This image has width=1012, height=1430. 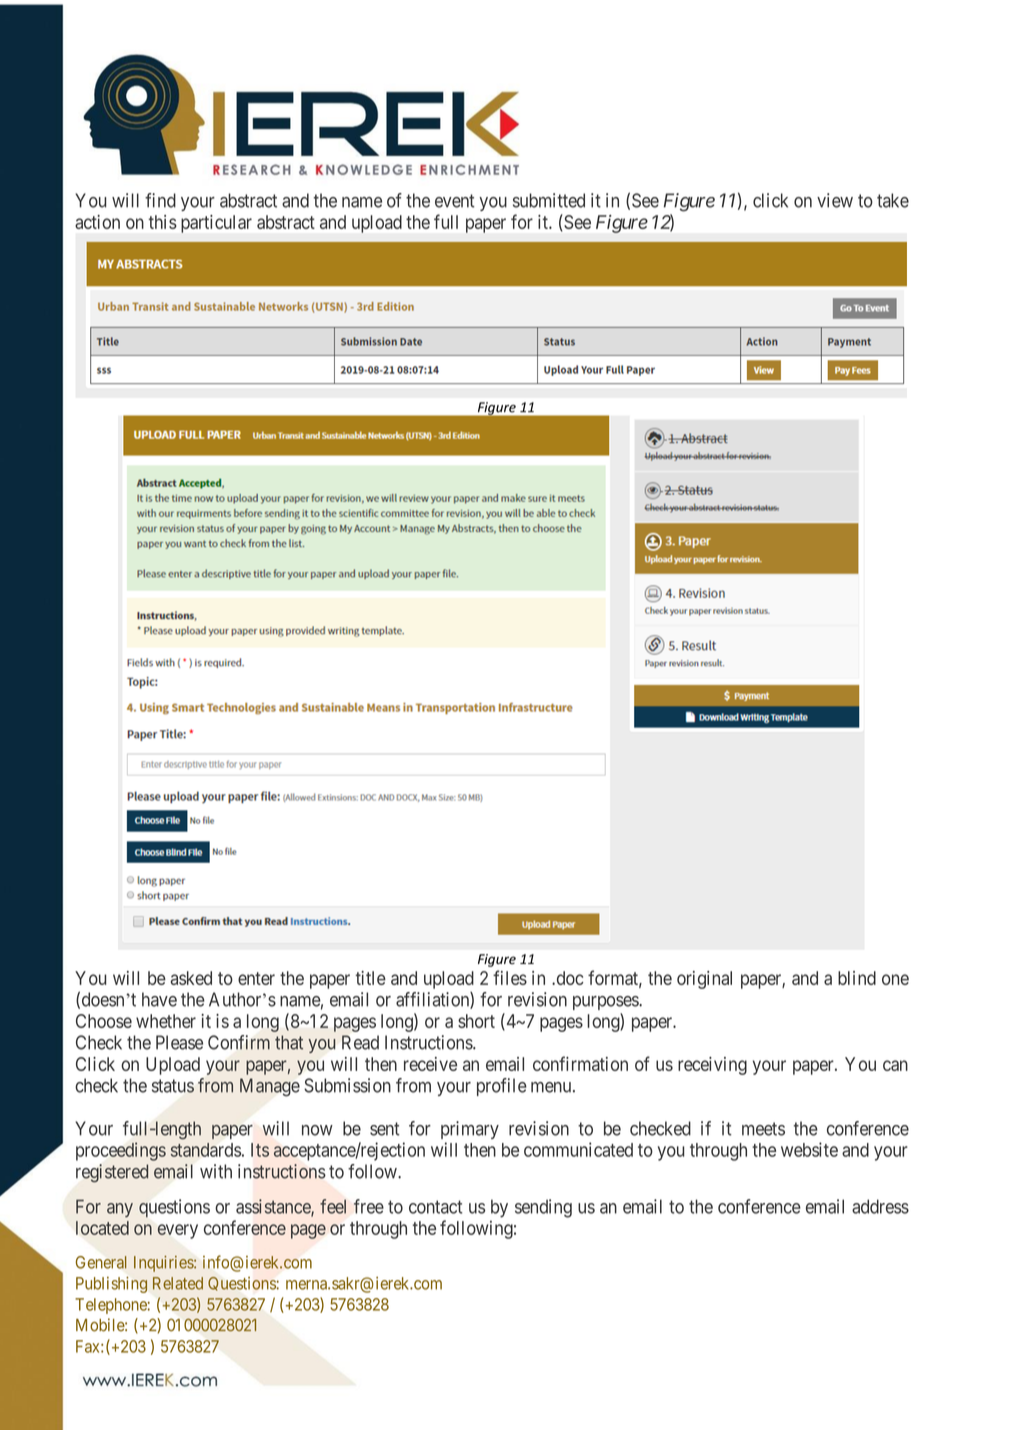 What do you see at coordinates (704, 980) in the image?
I see `original` at bounding box center [704, 980].
